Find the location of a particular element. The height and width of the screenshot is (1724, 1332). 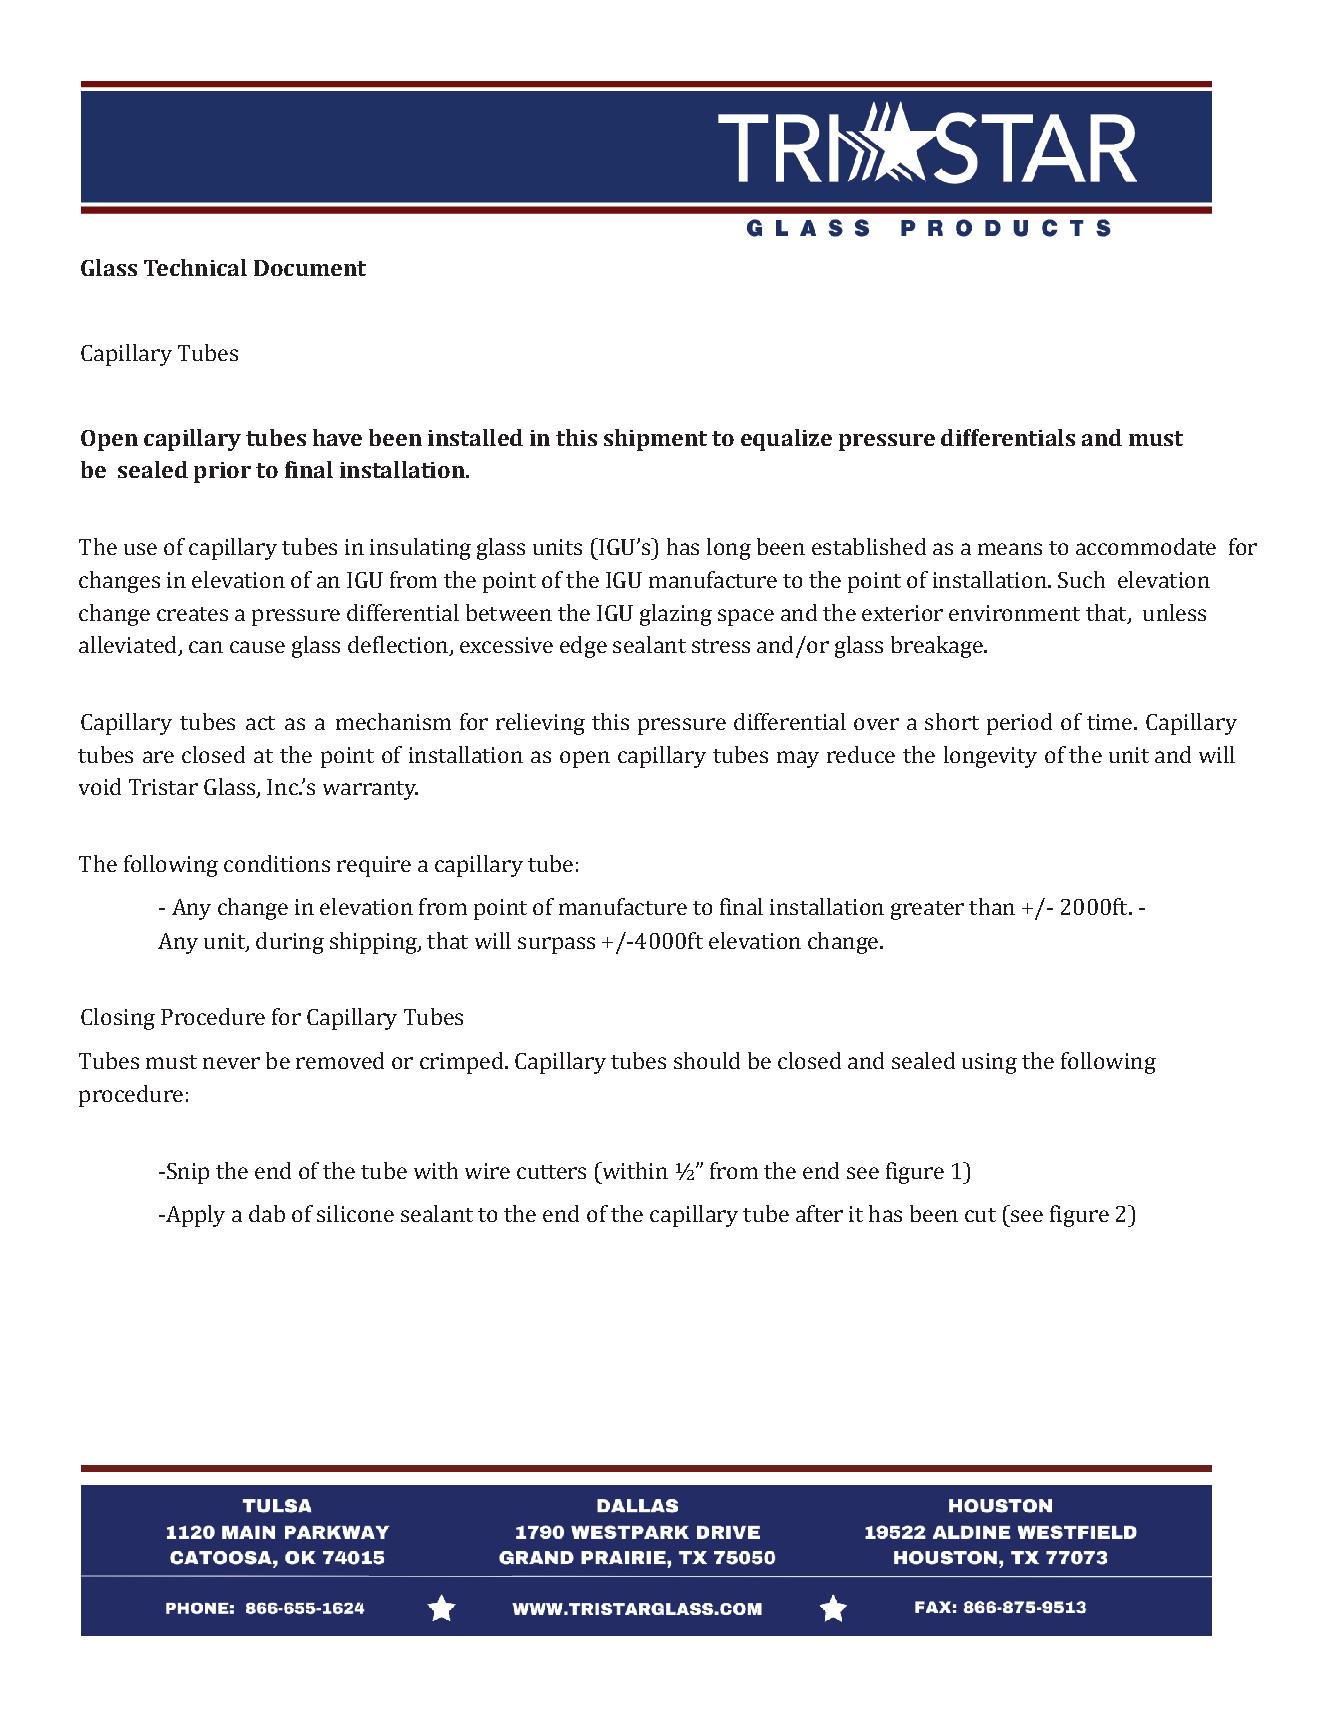

shipment is located at coordinates (655, 440).
